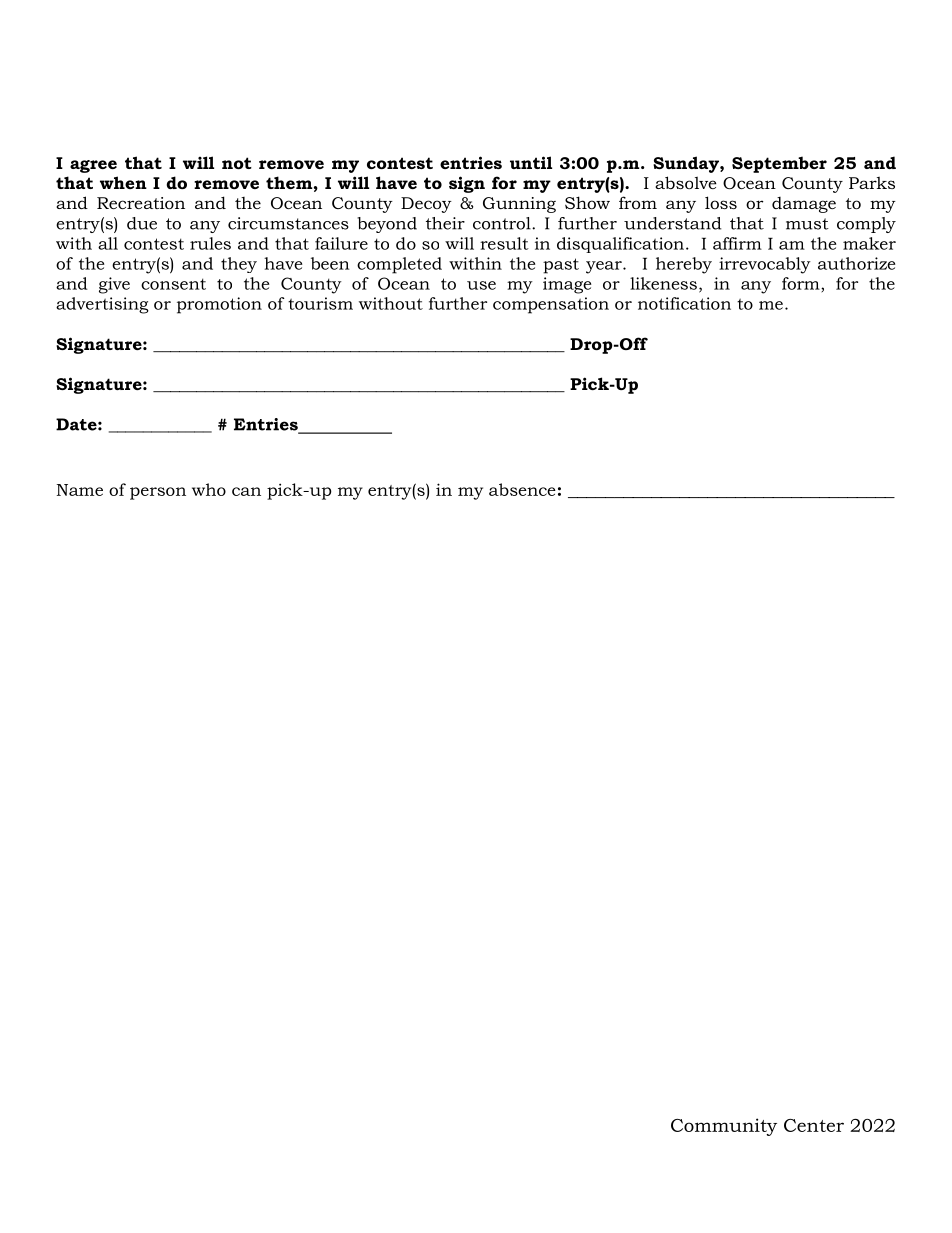 The image size is (952, 1233). I want to click on Recreation, so click(141, 203).
